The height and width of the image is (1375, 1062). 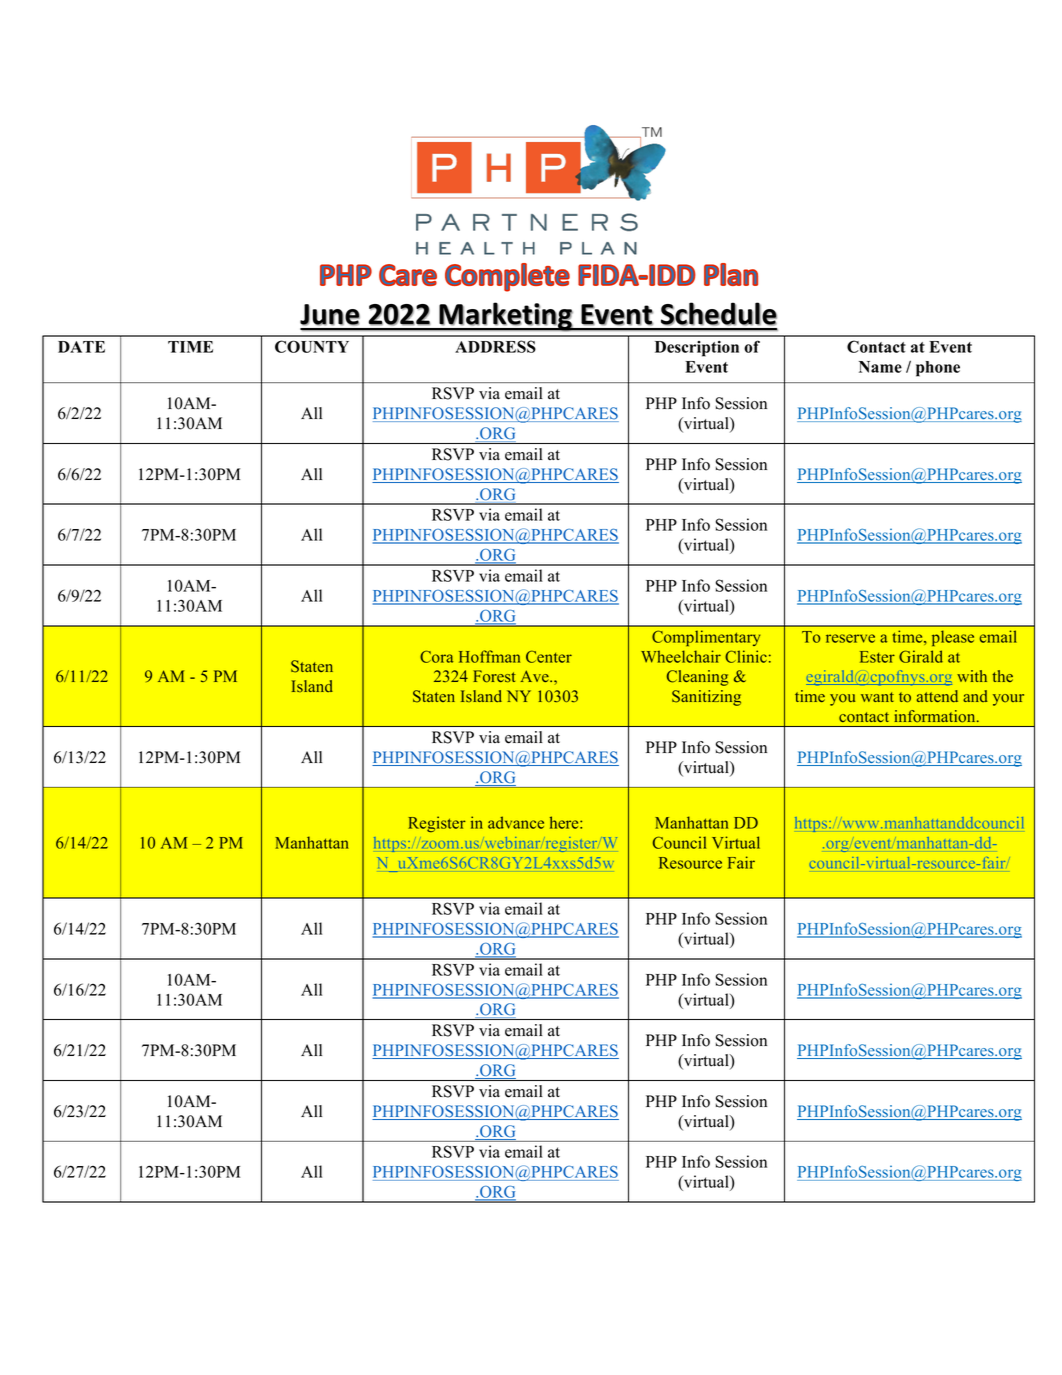 What do you see at coordinates (938, 369) in the image?
I see `phone` at bounding box center [938, 369].
